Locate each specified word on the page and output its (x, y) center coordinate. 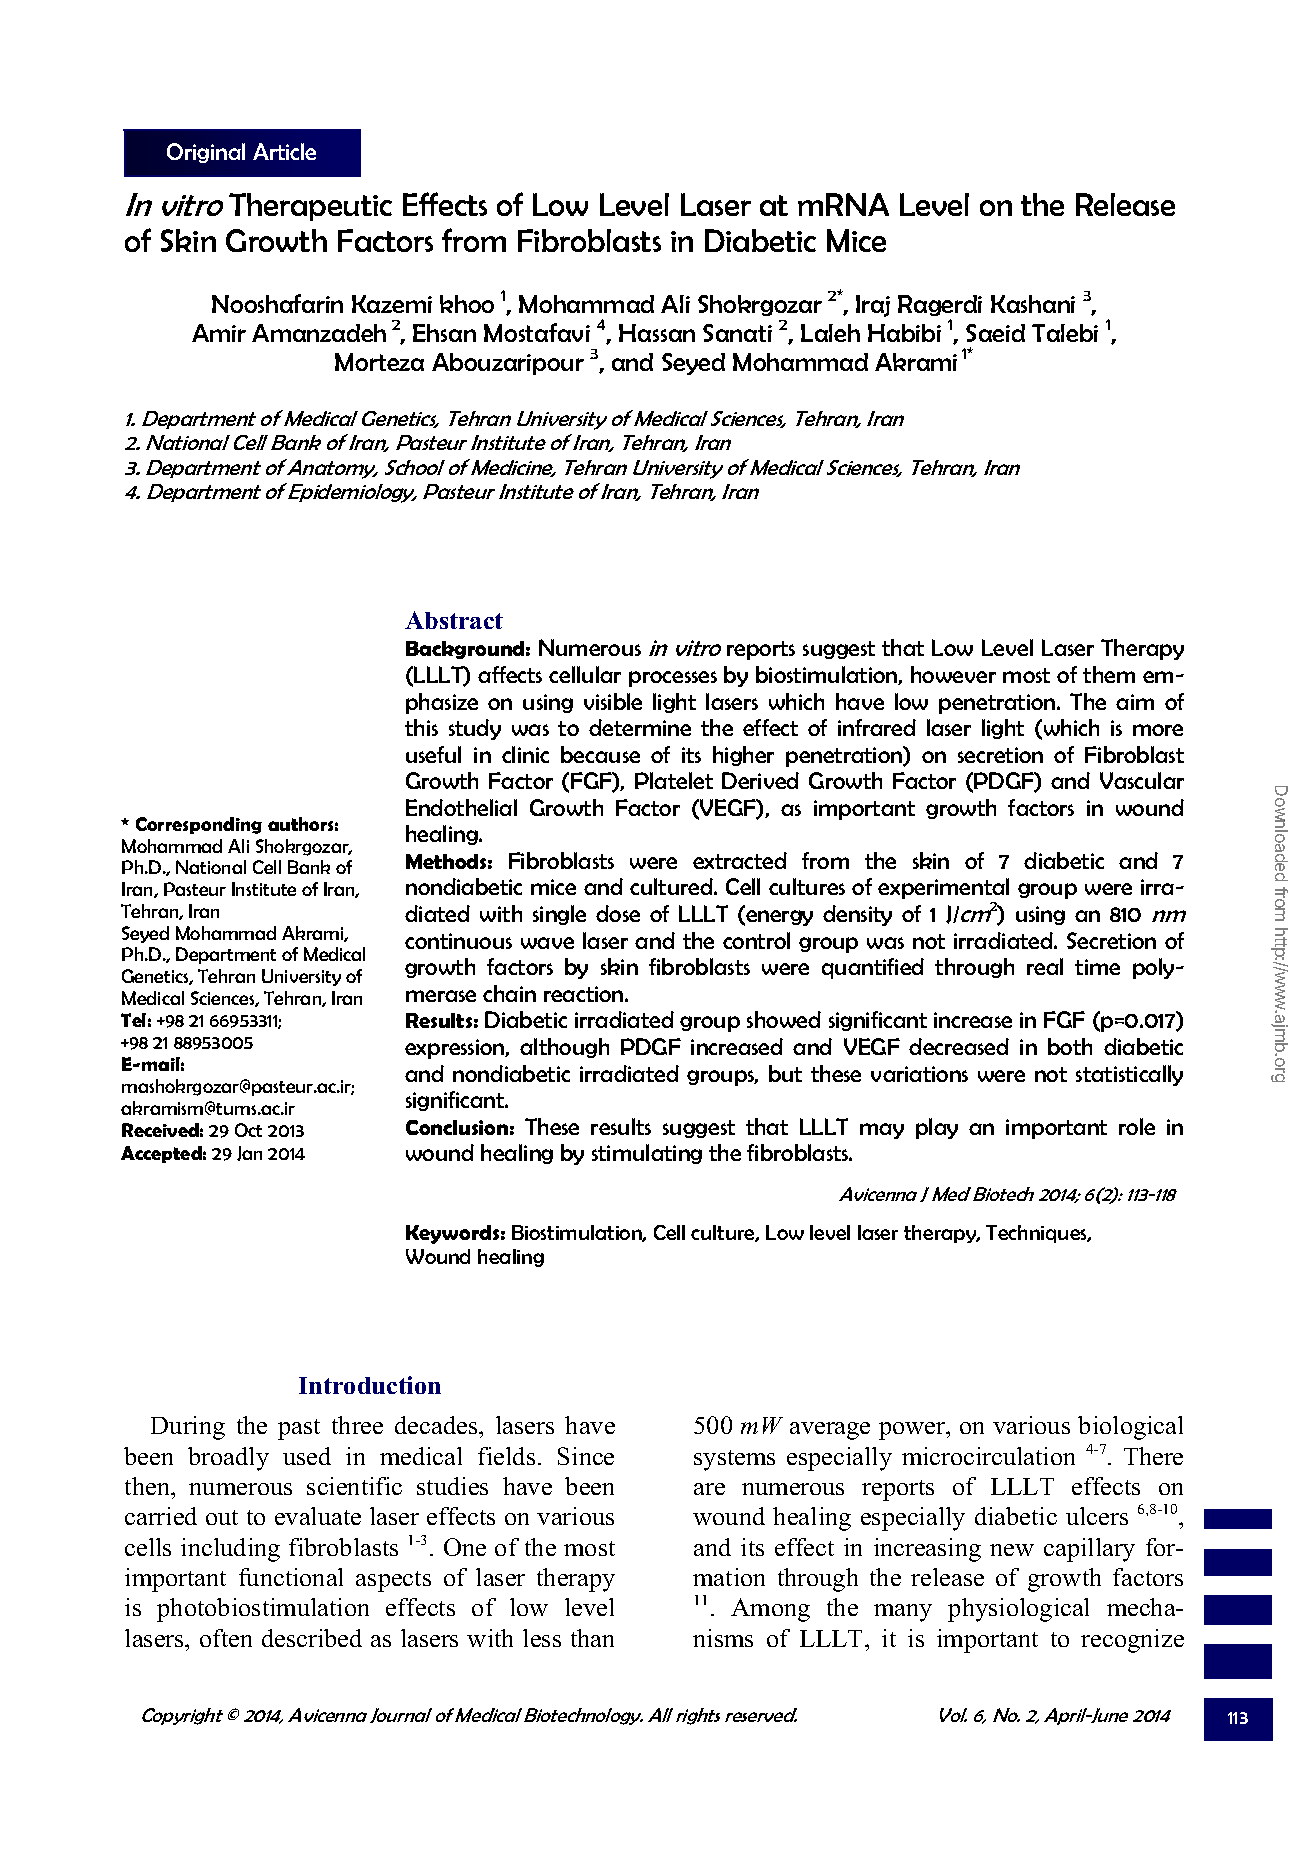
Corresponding (199, 825)
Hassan (657, 333)
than (592, 1638)
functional (291, 1577)
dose (618, 913)
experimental (943, 888)
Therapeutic (310, 207)
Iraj (873, 306)
